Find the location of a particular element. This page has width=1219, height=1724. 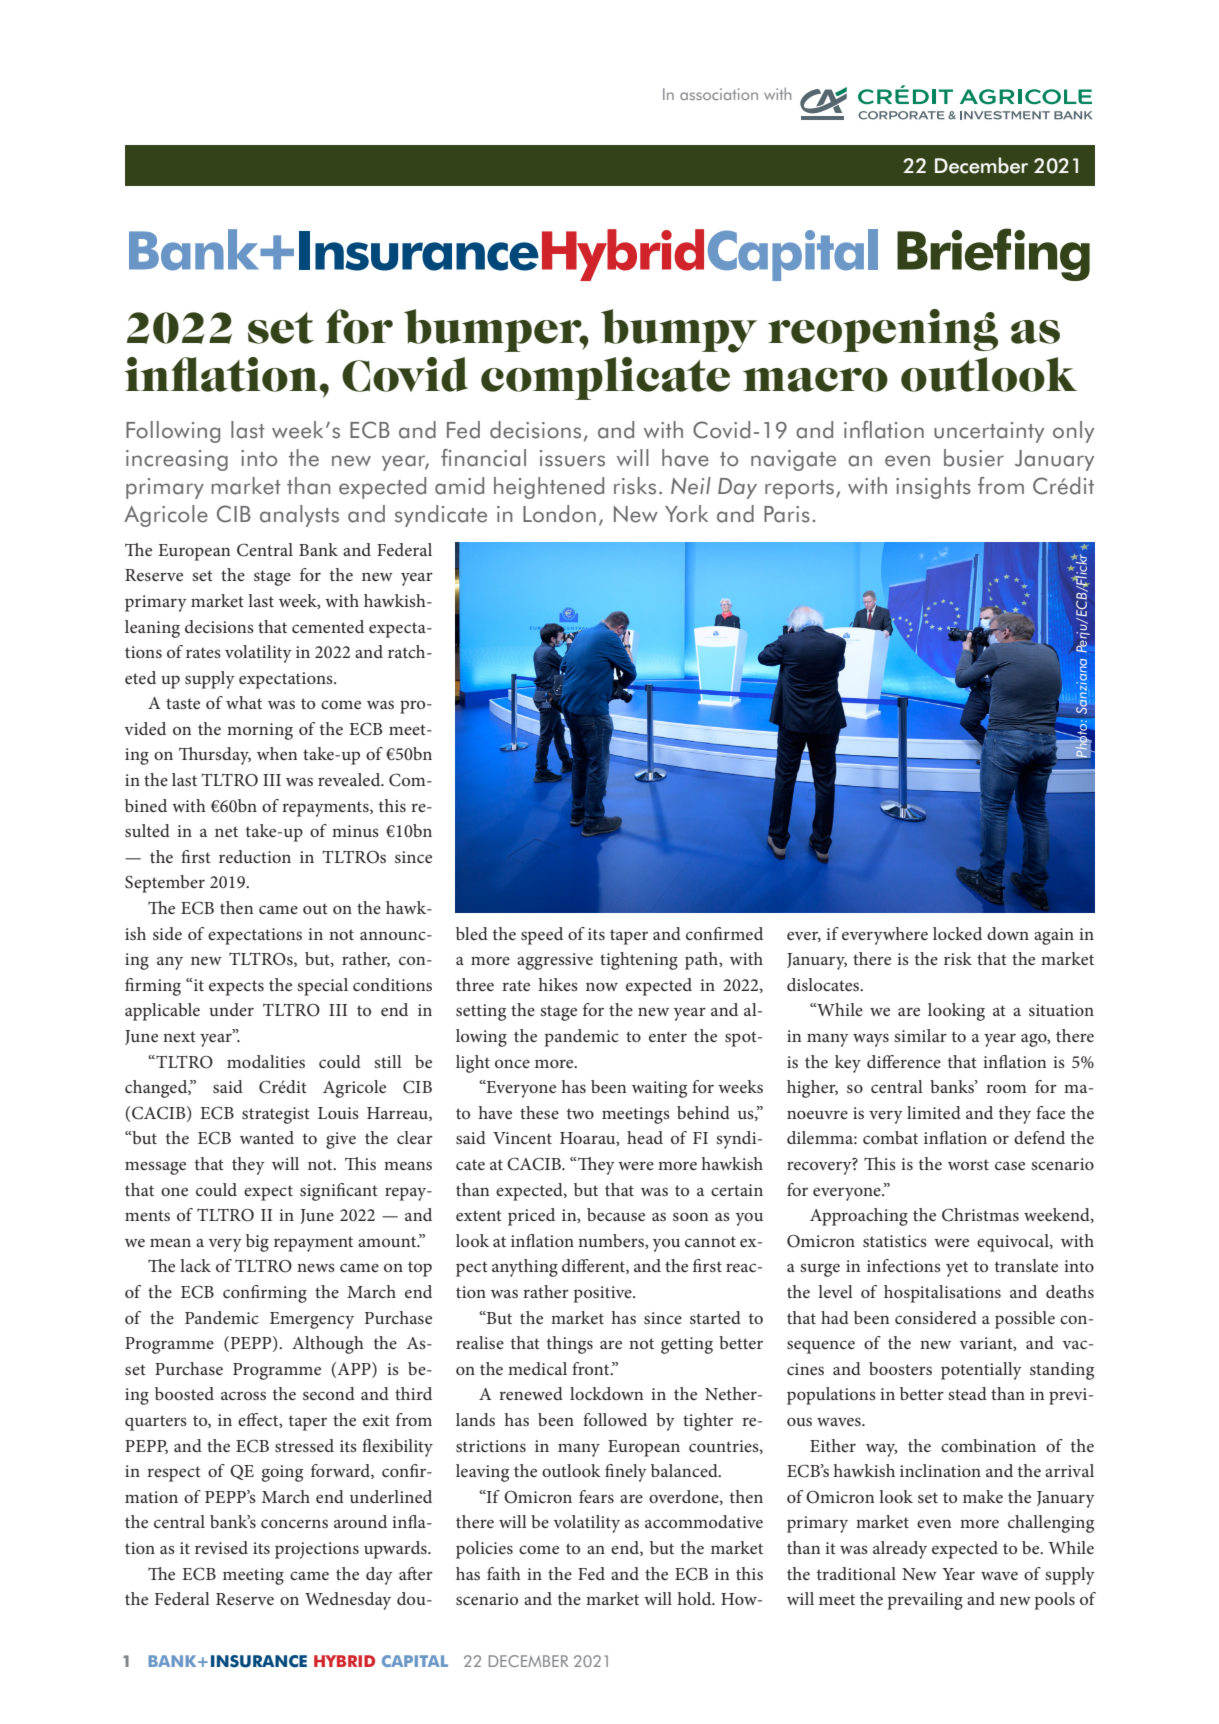

tightening is located at coordinates (639, 961).
